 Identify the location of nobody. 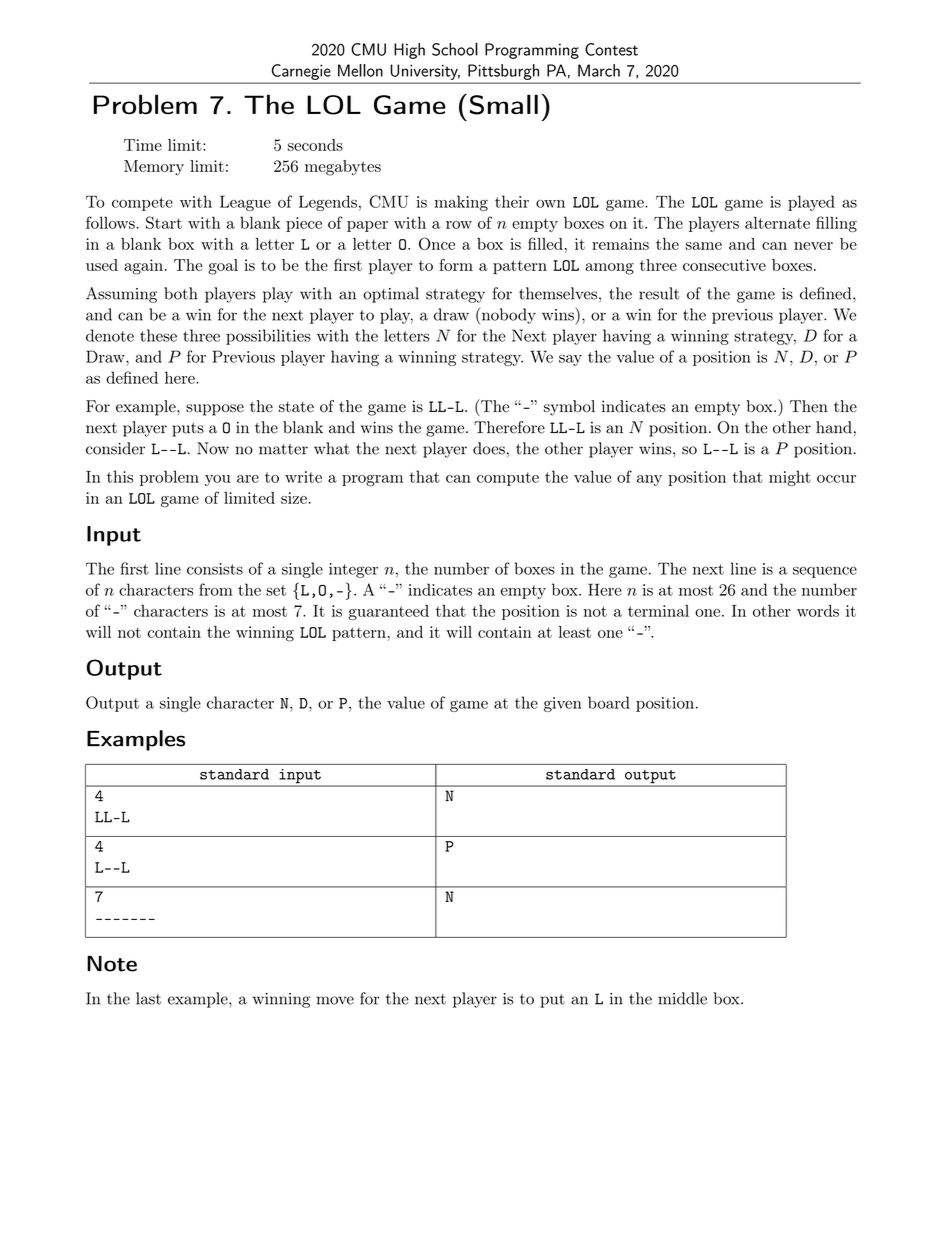
(507, 316).
